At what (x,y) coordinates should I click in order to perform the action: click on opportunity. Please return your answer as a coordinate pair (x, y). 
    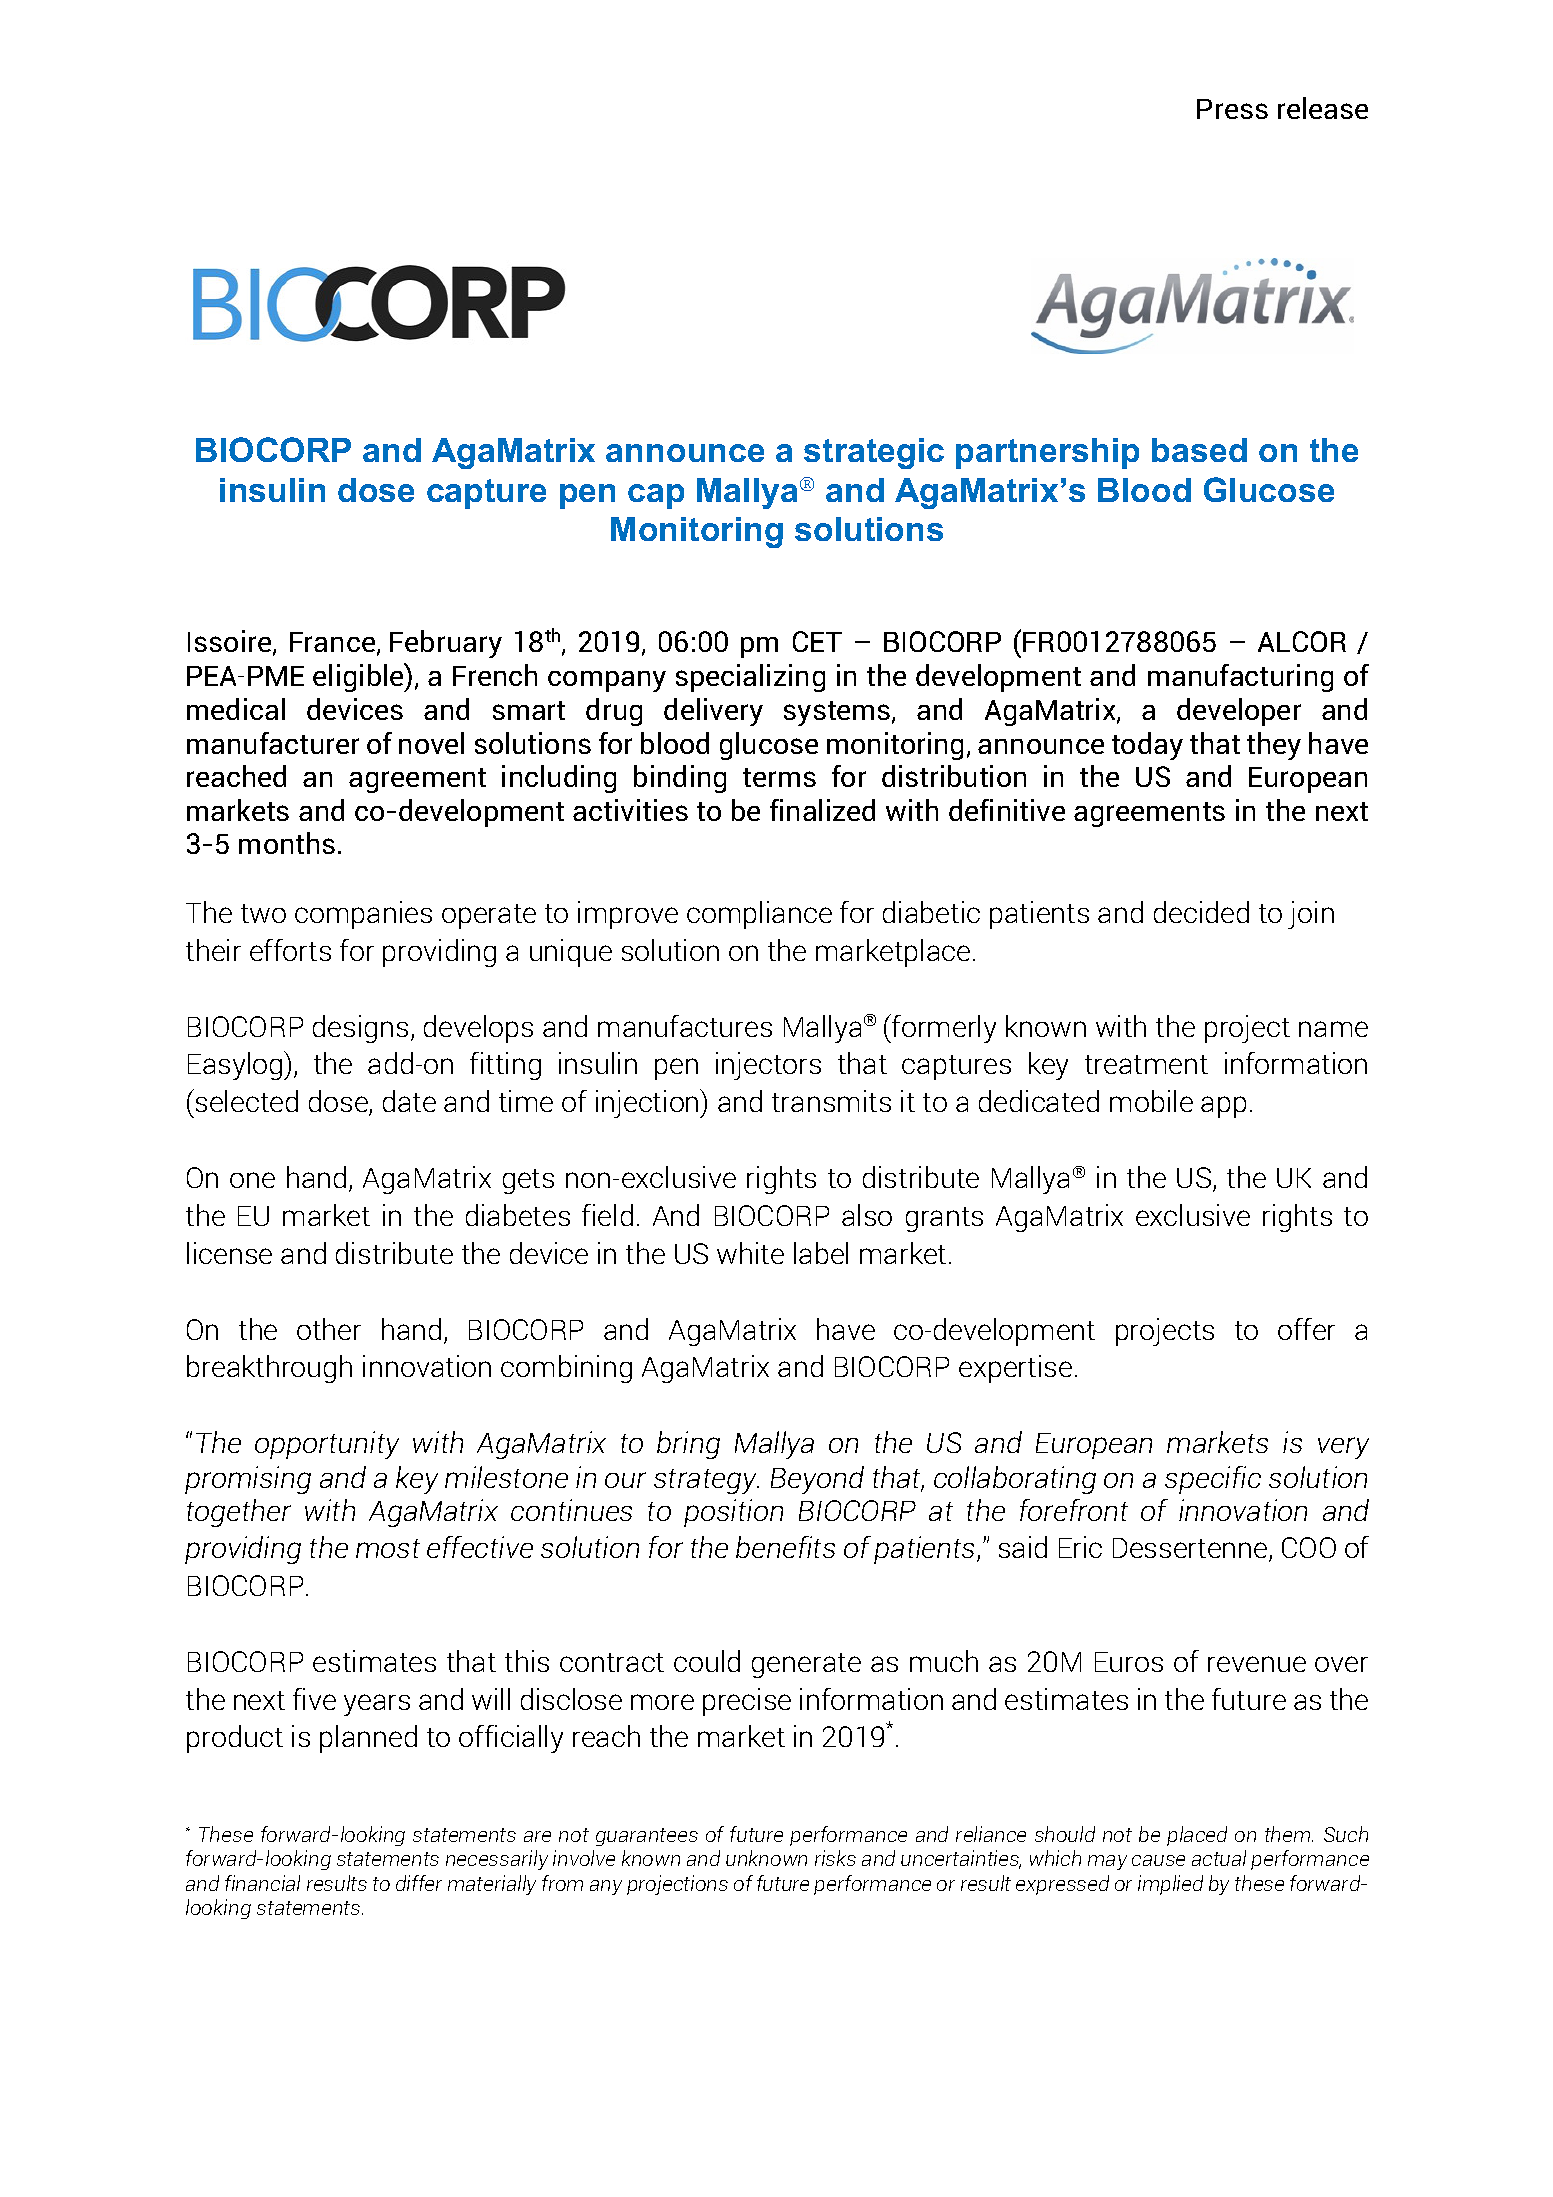
    Looking at the image, I should click on (327, 1445).
